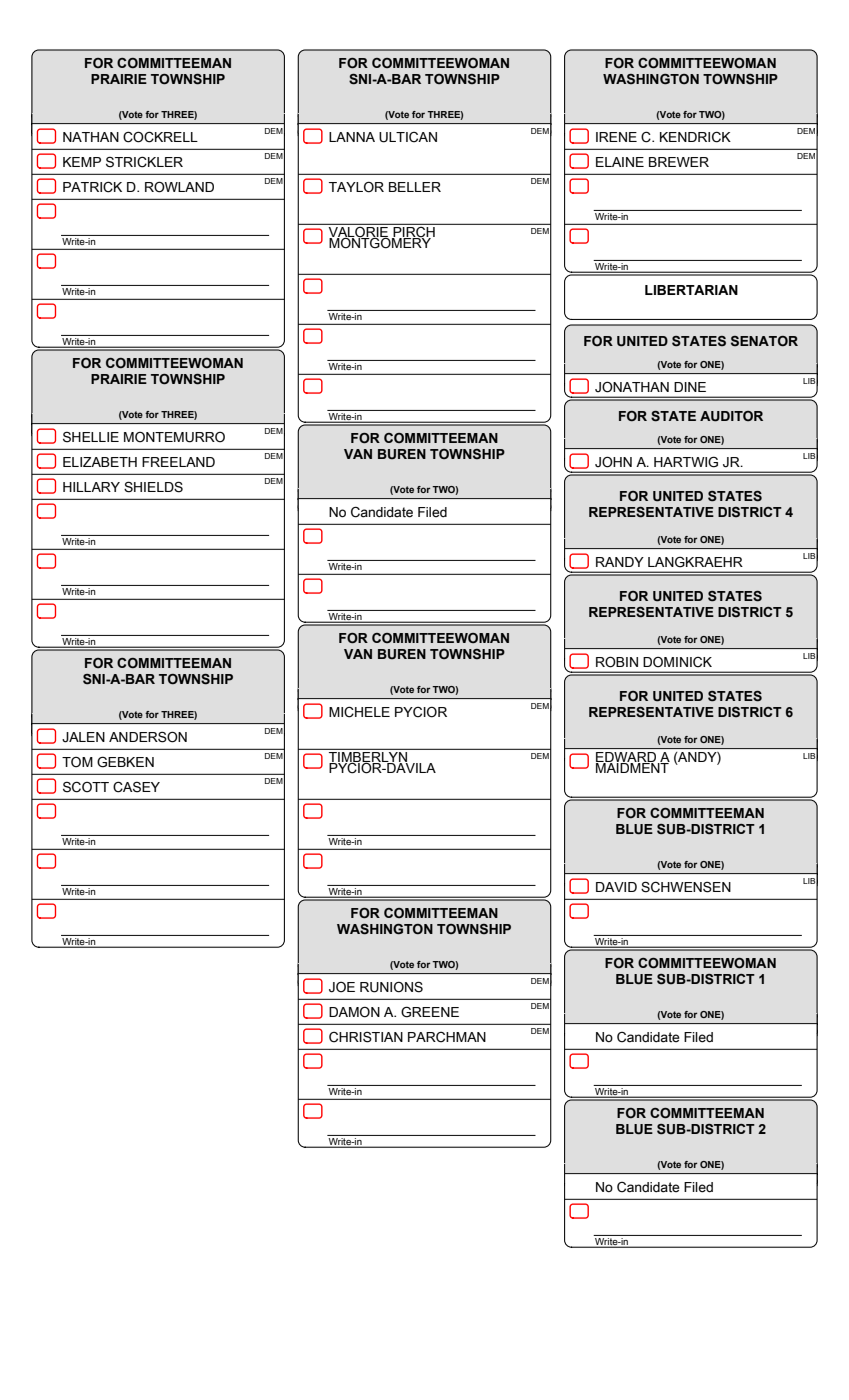 Image resolution: width=849 pixels, height=1400 pixels. What do you see at coordinates (679, 162) in the page?
I see `BREWER` at bounding box center [679, 162].
